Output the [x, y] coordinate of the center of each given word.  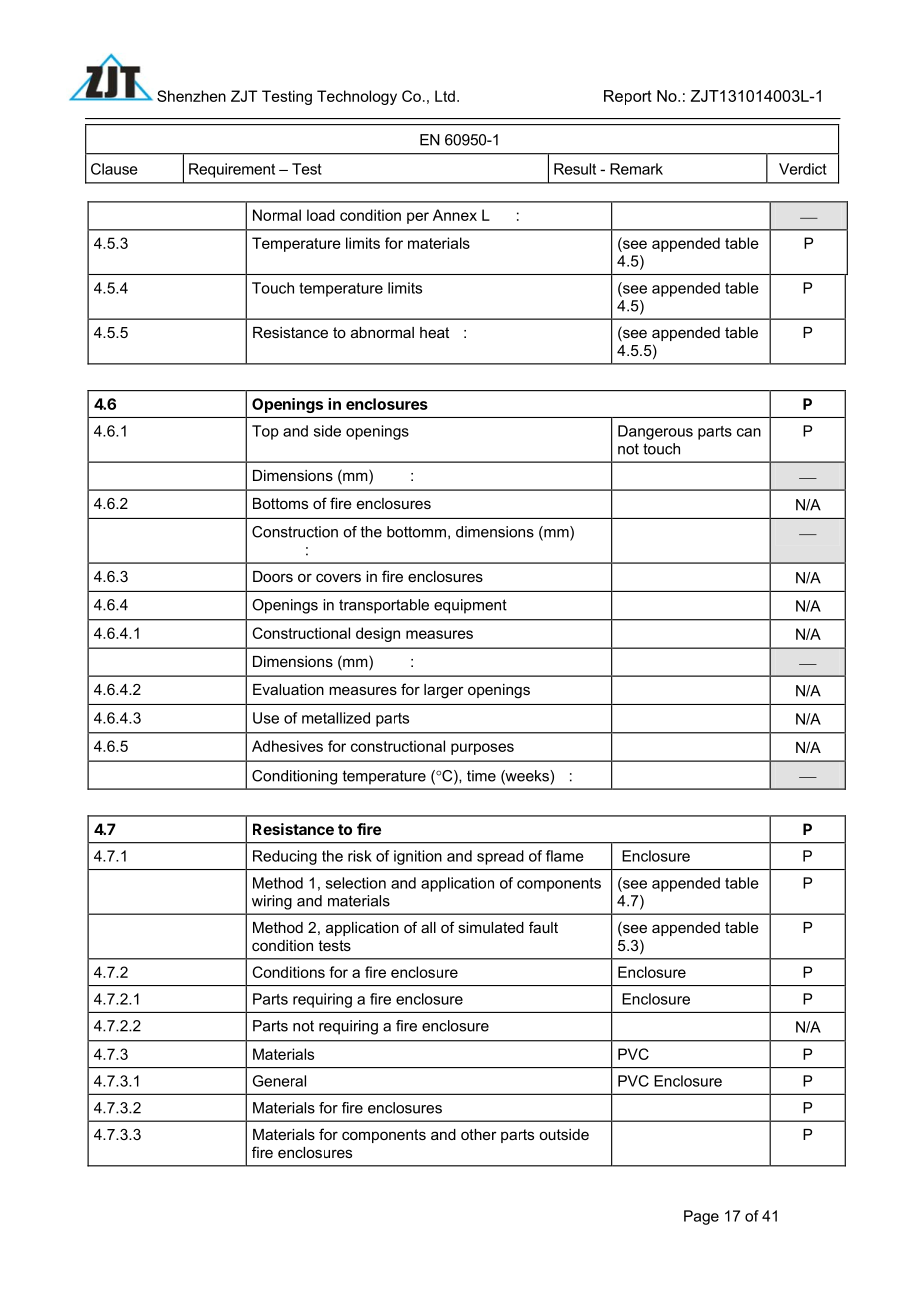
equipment [470, 606]
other [479, 1134]
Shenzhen [191, 96]
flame [565, 856]
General [279, 1081]
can [749, 432]
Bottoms [280, 503]
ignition [418, 857]
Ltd [445, 96]
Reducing [285, 857]
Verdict [803, 169]
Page [701, 1217]
